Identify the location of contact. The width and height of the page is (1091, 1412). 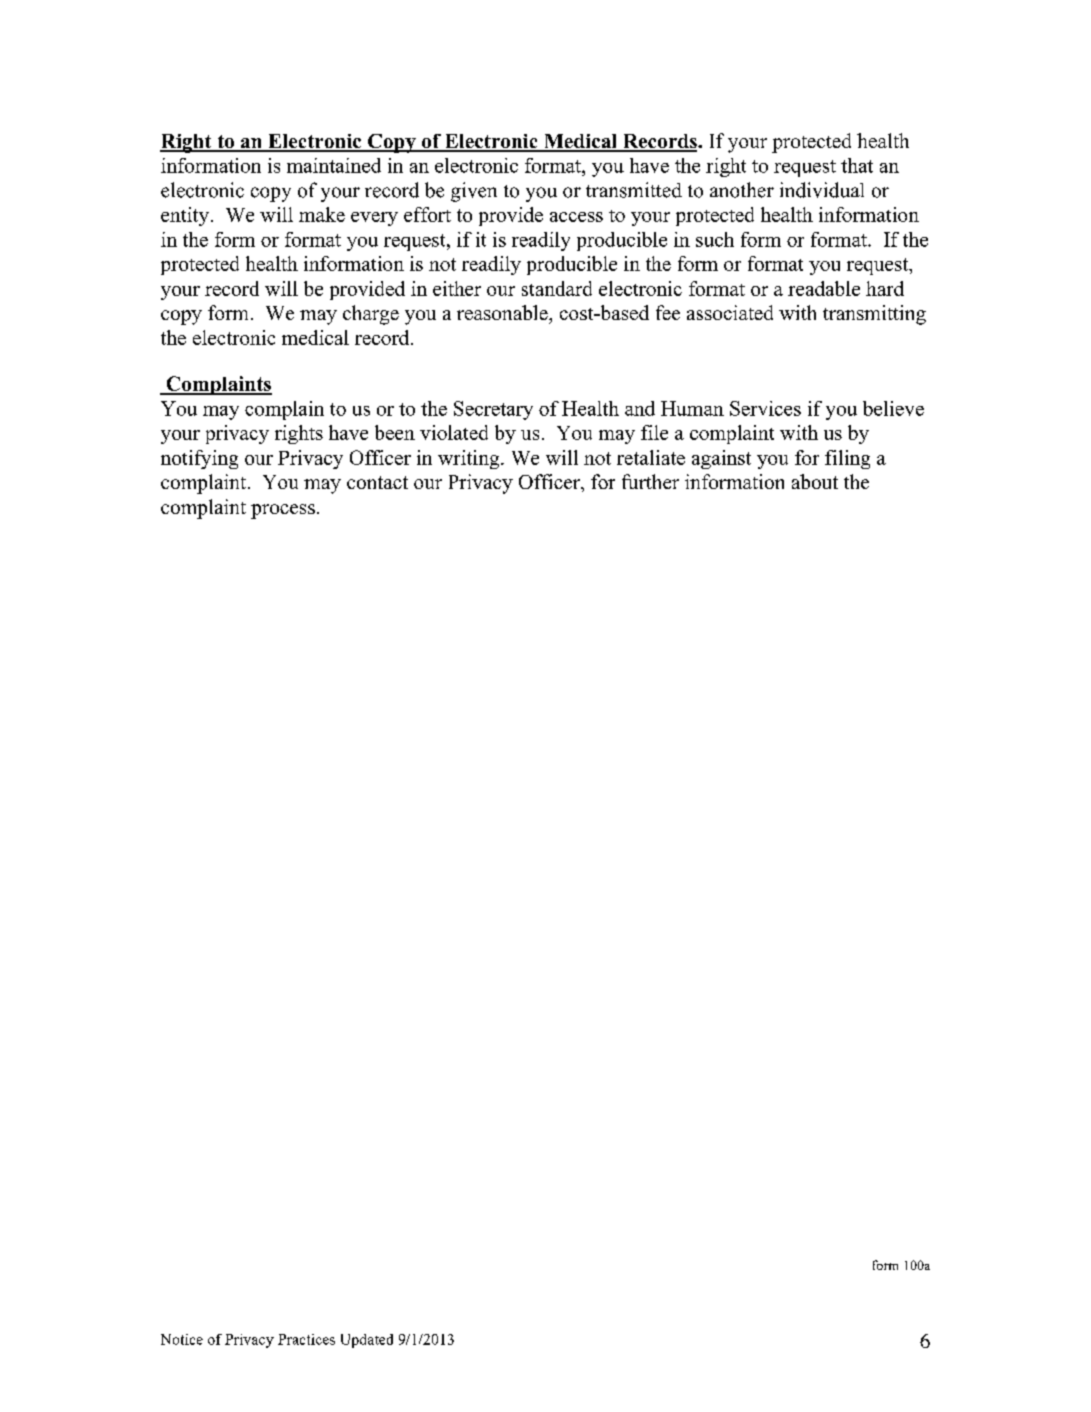
(377, 482).
